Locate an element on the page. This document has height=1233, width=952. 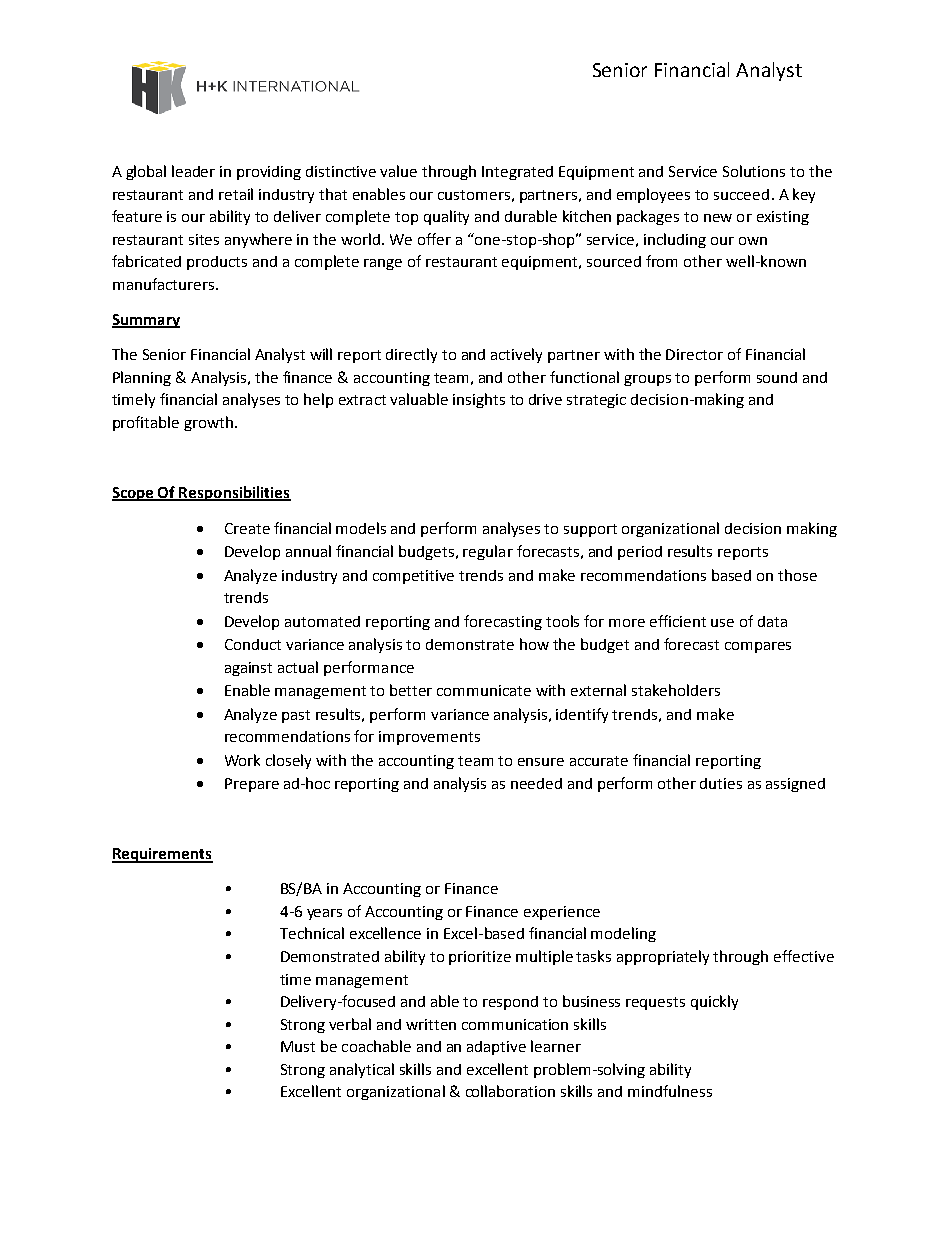
how is located at coordinates (534, 644).
